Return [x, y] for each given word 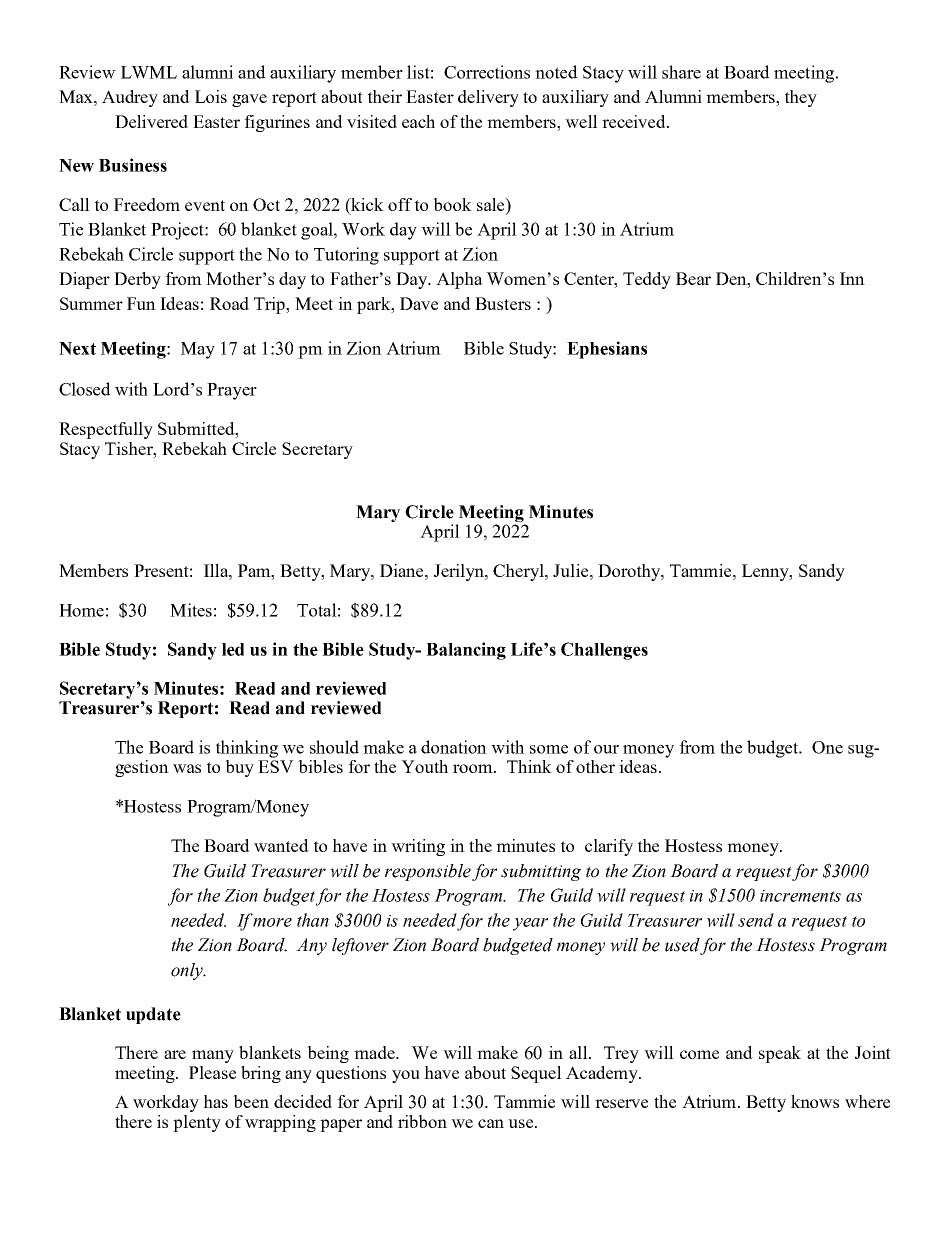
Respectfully [106, 430]
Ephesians [607, 350]
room [474, 768]
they [801, 98]
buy [239, 768]
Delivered [151, 121]
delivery [488, 98]
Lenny [766, 572]
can [491, 1123]
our [606, 749]
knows [815, 1101]
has [215, 1101]
